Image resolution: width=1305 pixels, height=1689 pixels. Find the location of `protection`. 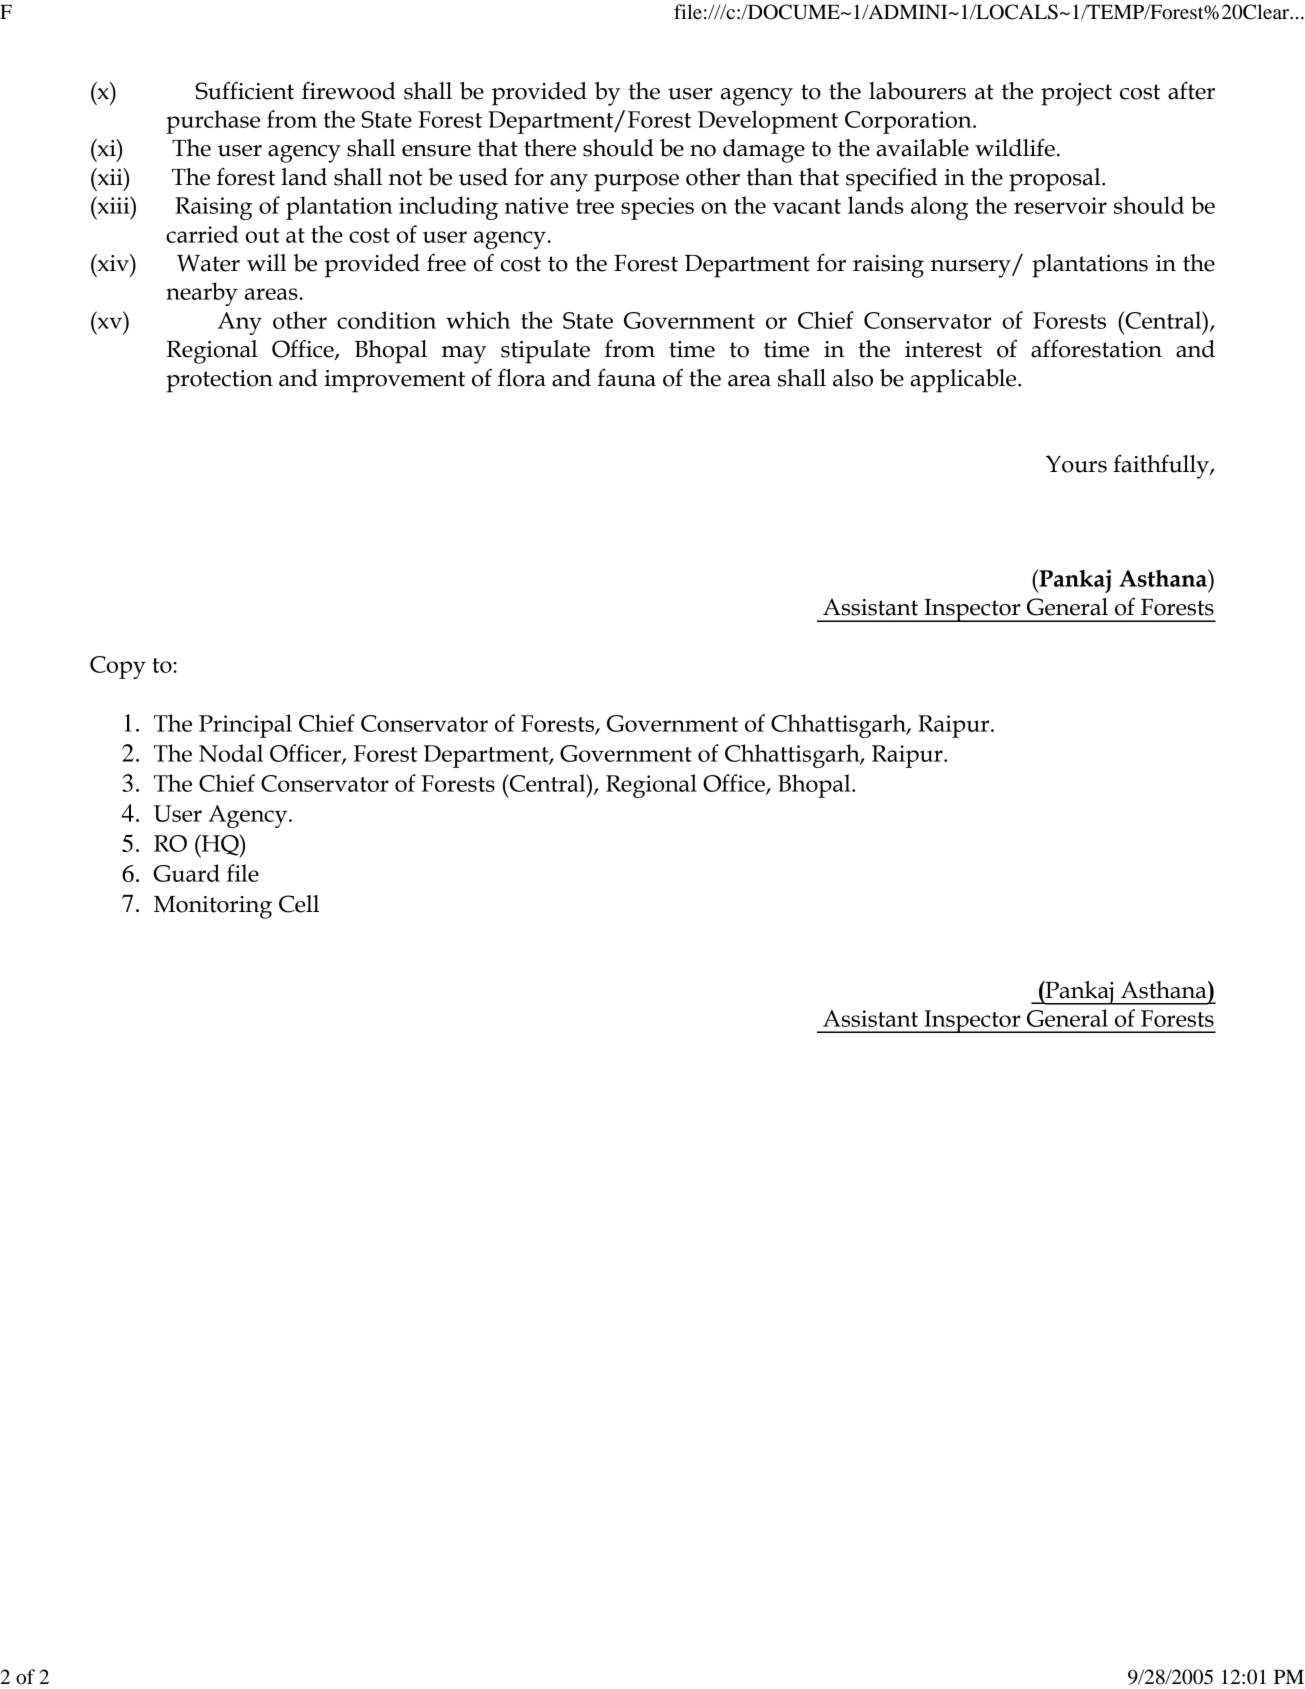

protection is located at coordinates (219, 381).
